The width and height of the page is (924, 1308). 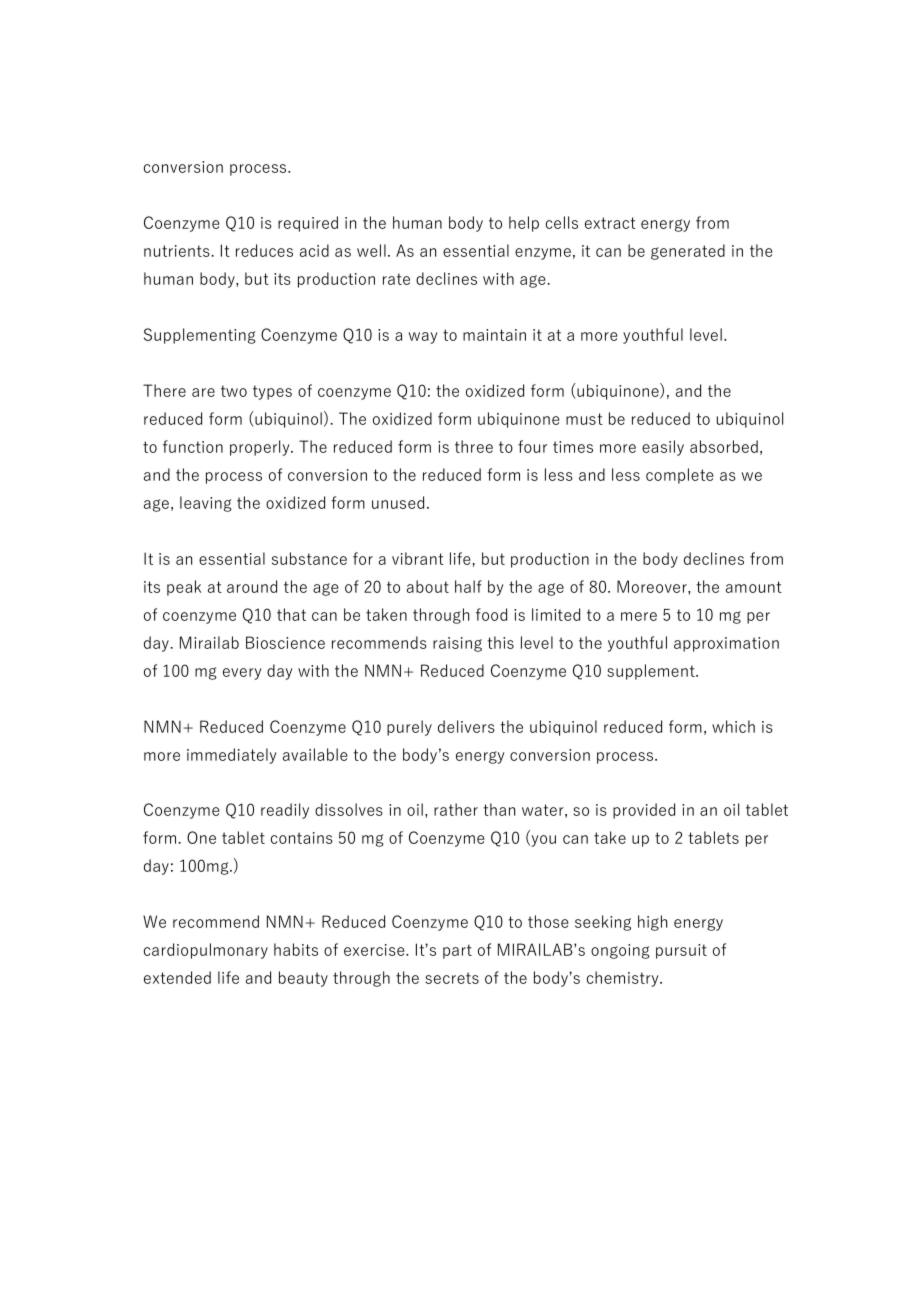 What do you see at coordinates (680, 476) in the page?
I see `complete` at bounding box center [680, 476].
